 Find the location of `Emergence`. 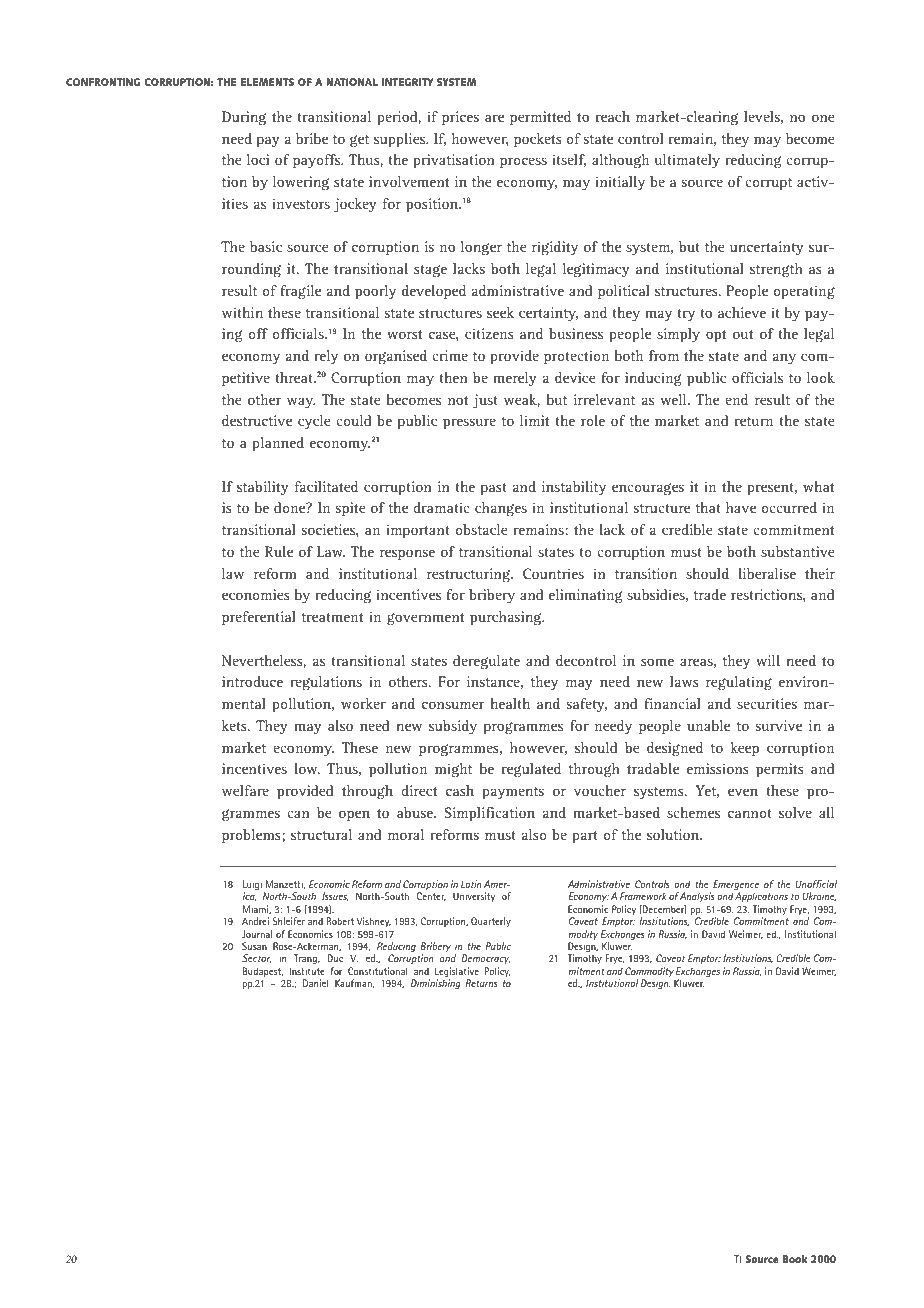

Emergence is located at coordinates (736, 886).
